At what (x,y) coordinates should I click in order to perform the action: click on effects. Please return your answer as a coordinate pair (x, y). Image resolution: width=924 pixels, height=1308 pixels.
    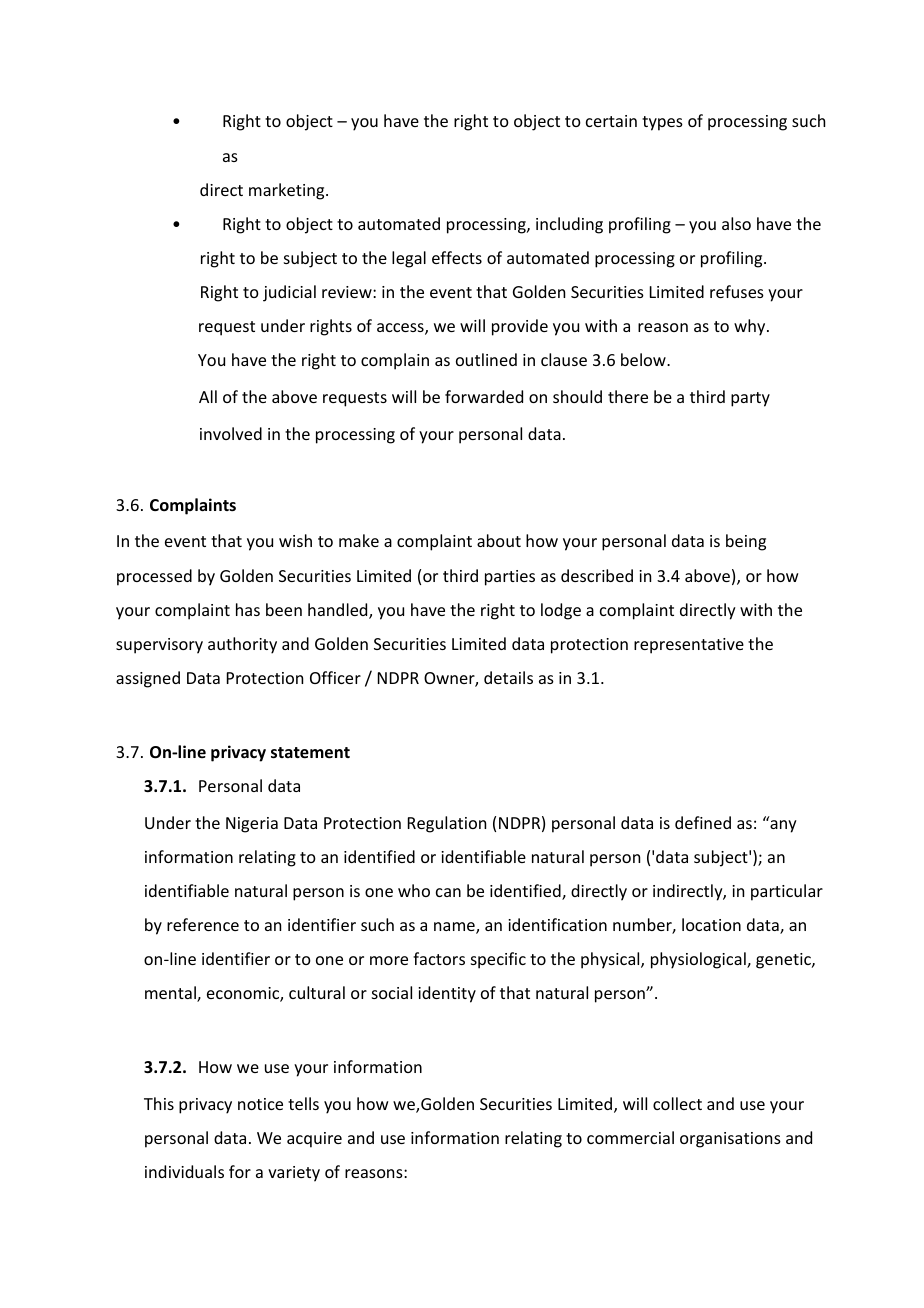
    Looking at the image, I should click on (457, 257).
